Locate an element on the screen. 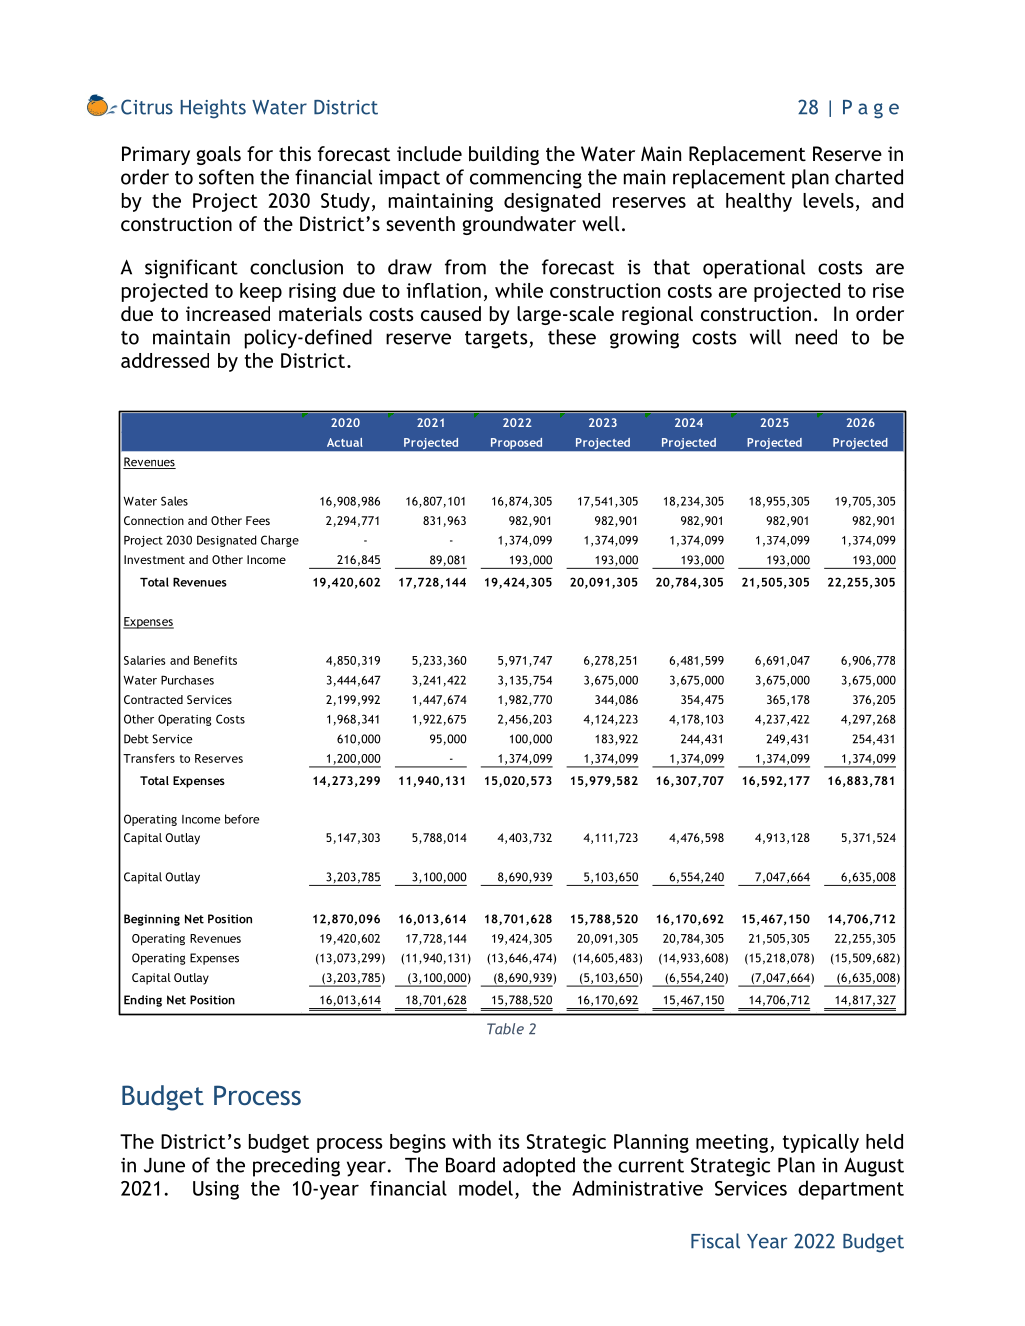 This screenshot has width=1025, height=1326. Using is located at coordinates (216, 1190).
